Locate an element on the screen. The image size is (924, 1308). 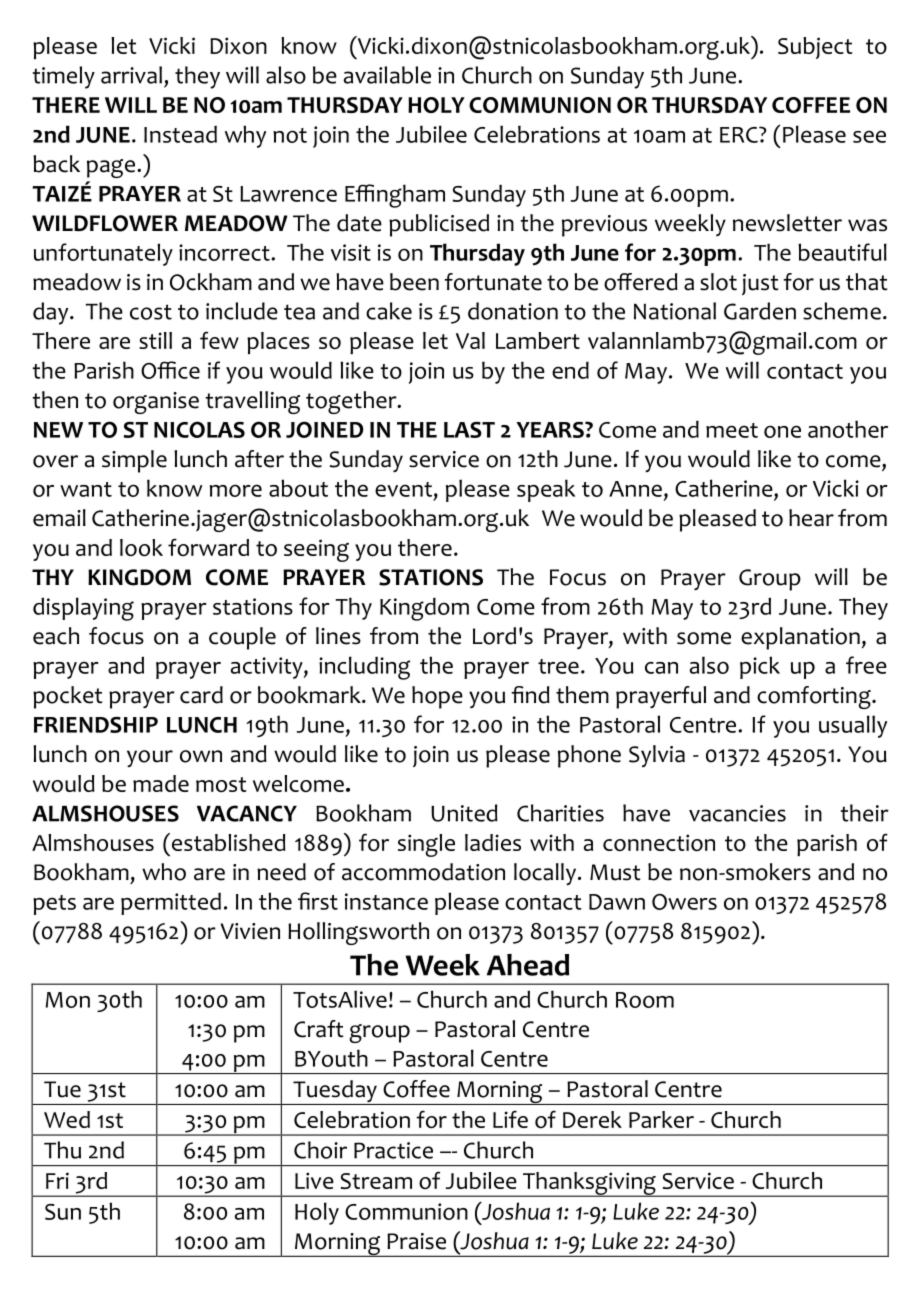
Wed is located at coordinates (67, 1119).
